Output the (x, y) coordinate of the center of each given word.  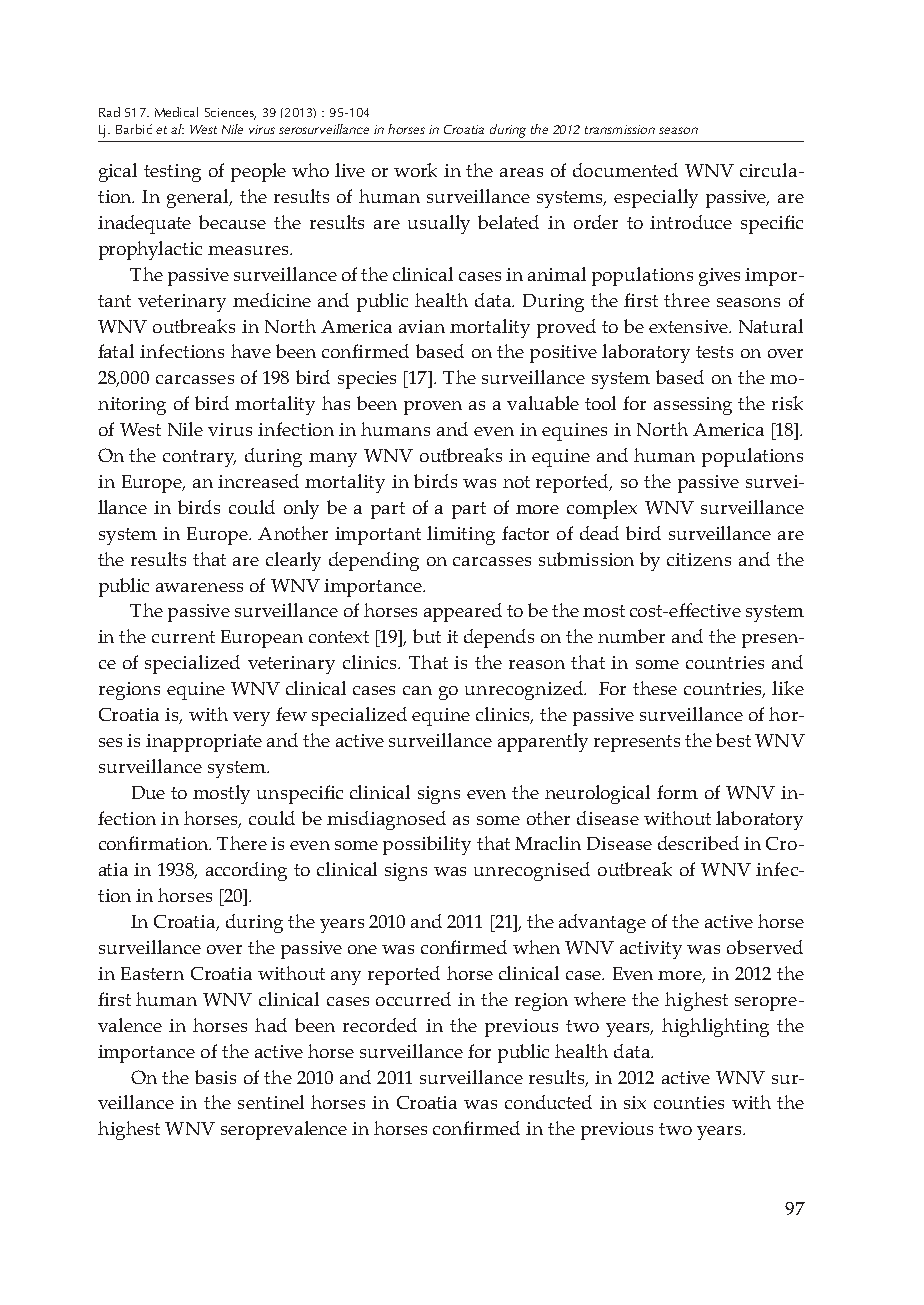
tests (714, 352)
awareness (199, 587)
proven (433, 408)
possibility (427, 845)
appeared (463, 612)
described (698, 843)
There (242, 843)
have (251, 351)
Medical (176, 112)
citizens (699, 559)
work (415, 170)
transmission (620, 129)
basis (215, 1077)
